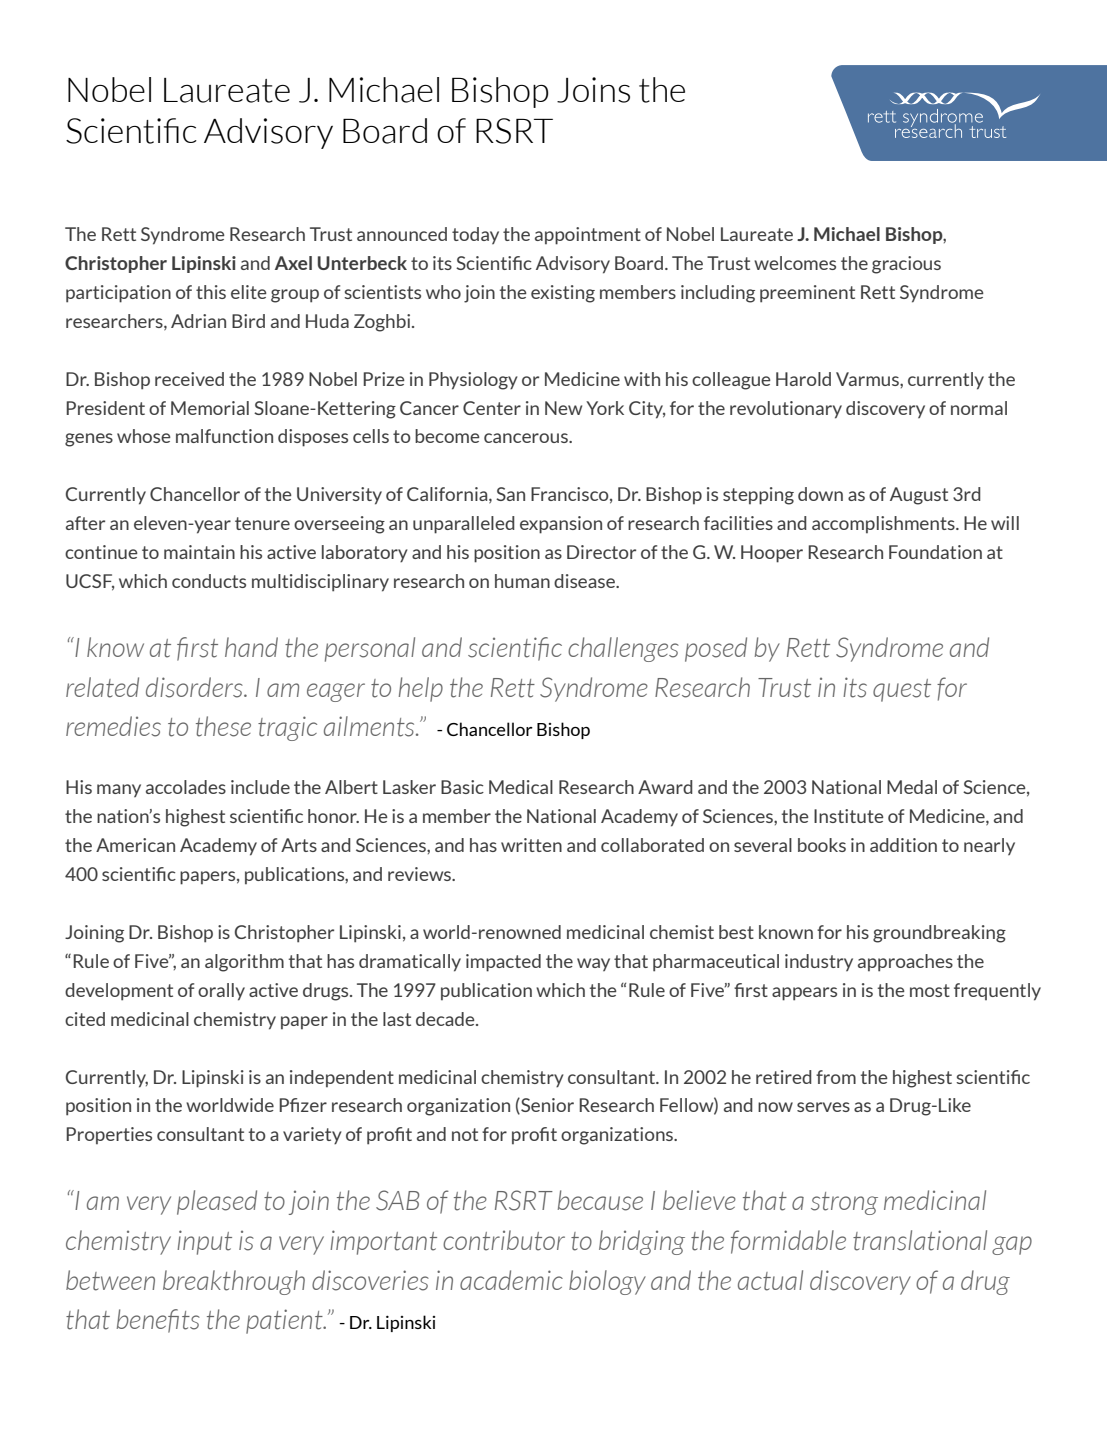  Describe the element at coordinates (912, 787) in the image. I see `Medal` at that location.
